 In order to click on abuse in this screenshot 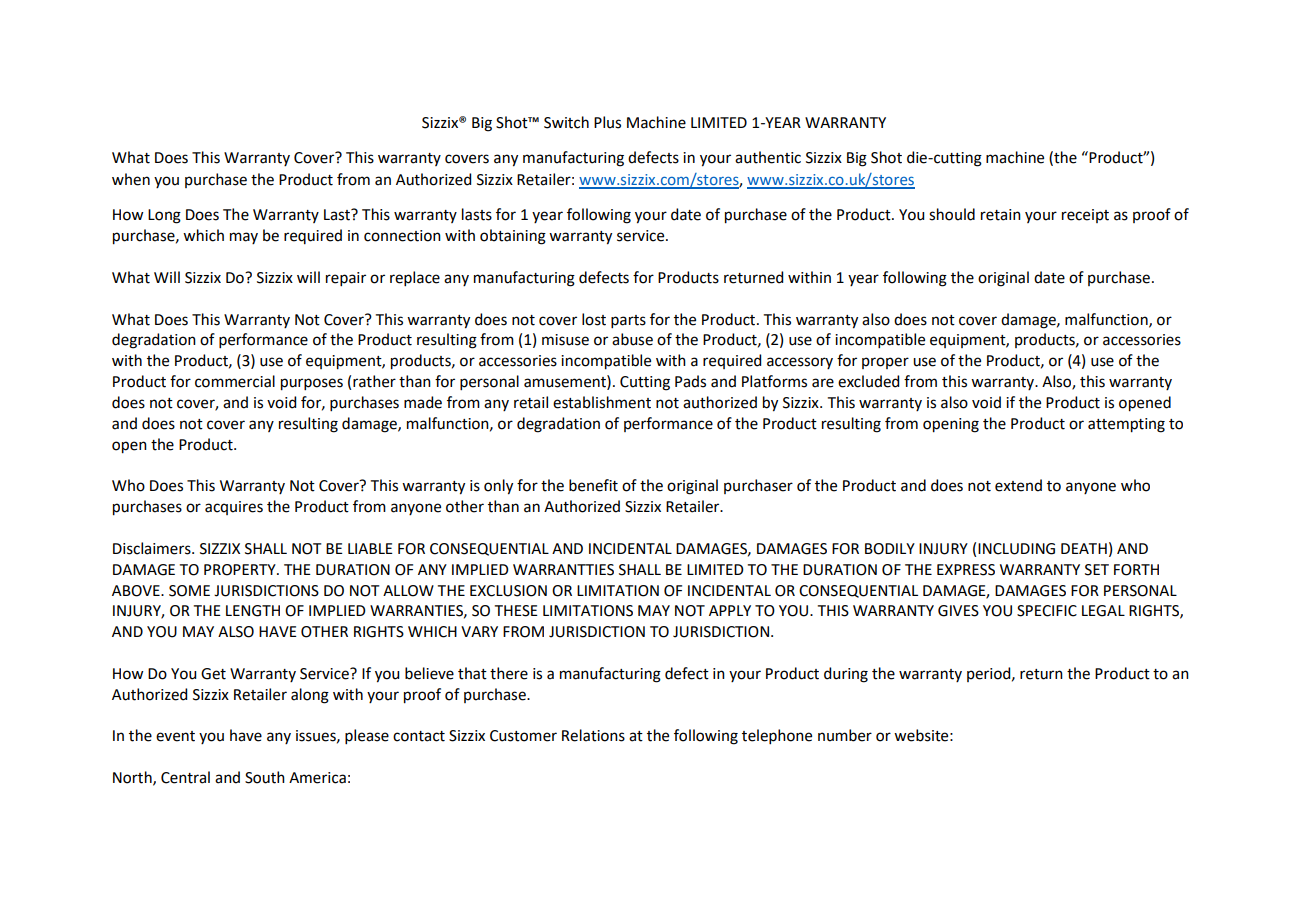, I will do `click(632, 339)`.
